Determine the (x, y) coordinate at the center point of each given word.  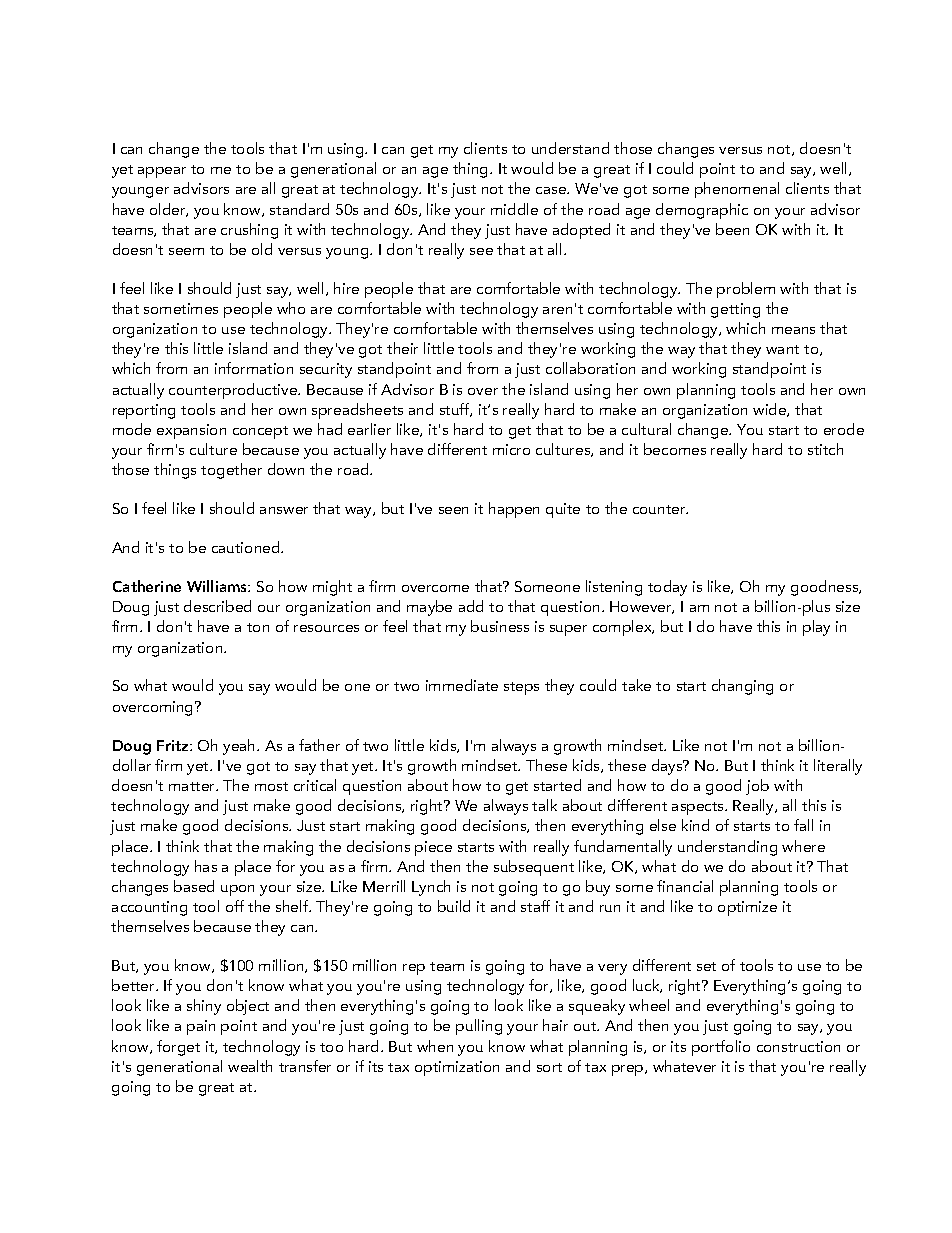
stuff (456, 410)
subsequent (534, 868)
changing (742, 687)
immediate (462, 685)
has (206, 866)
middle (514, 209)
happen (514, 510)
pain (201, 1027)
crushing (249, 231)
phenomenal (737, 190)
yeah (240, 747)
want (782, 349)
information (254, 368)
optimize (747, 908)
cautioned (247, 547)
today (667, 588)
